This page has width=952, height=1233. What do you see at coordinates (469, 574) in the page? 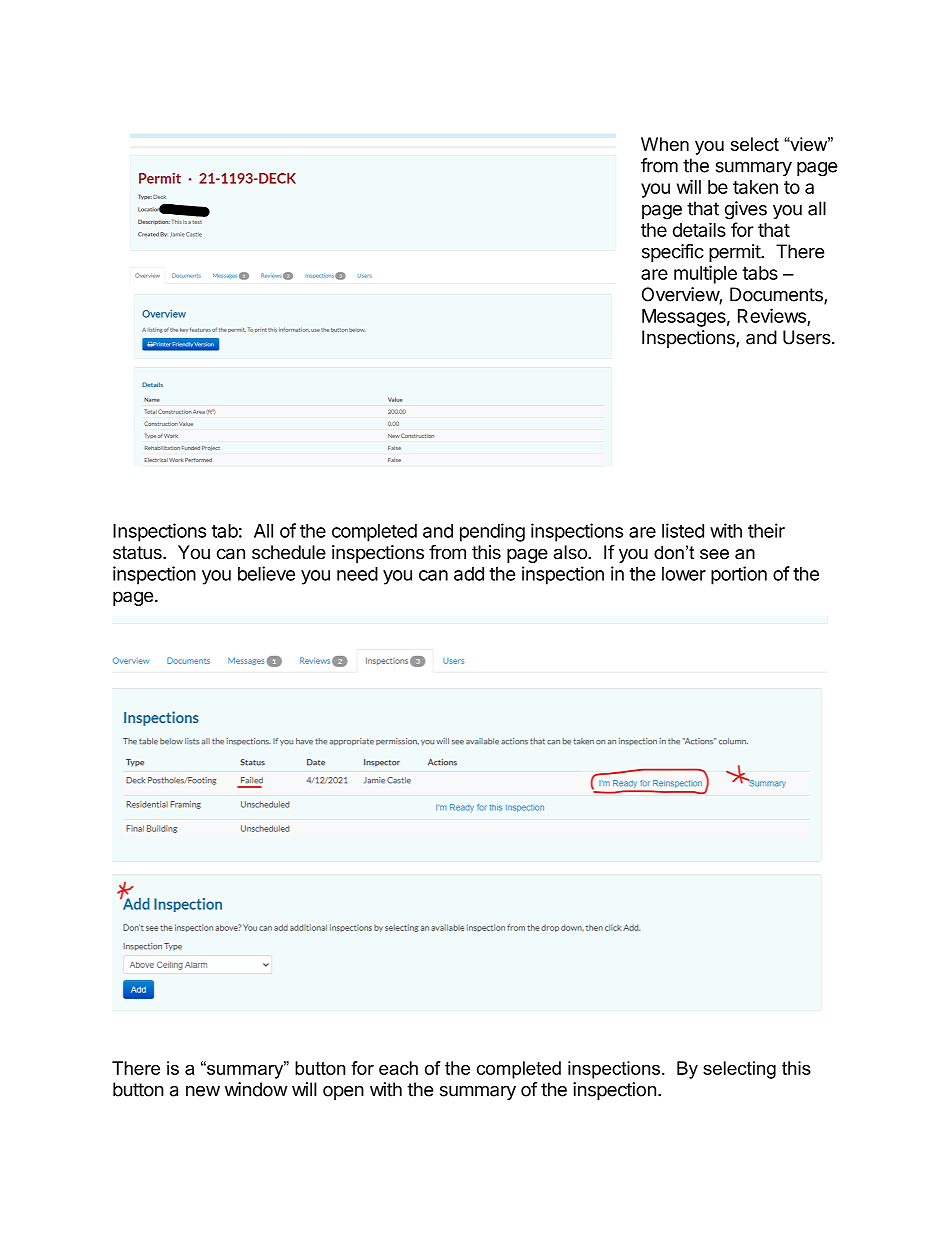
I see `add` at bounding box center [469, 574].
